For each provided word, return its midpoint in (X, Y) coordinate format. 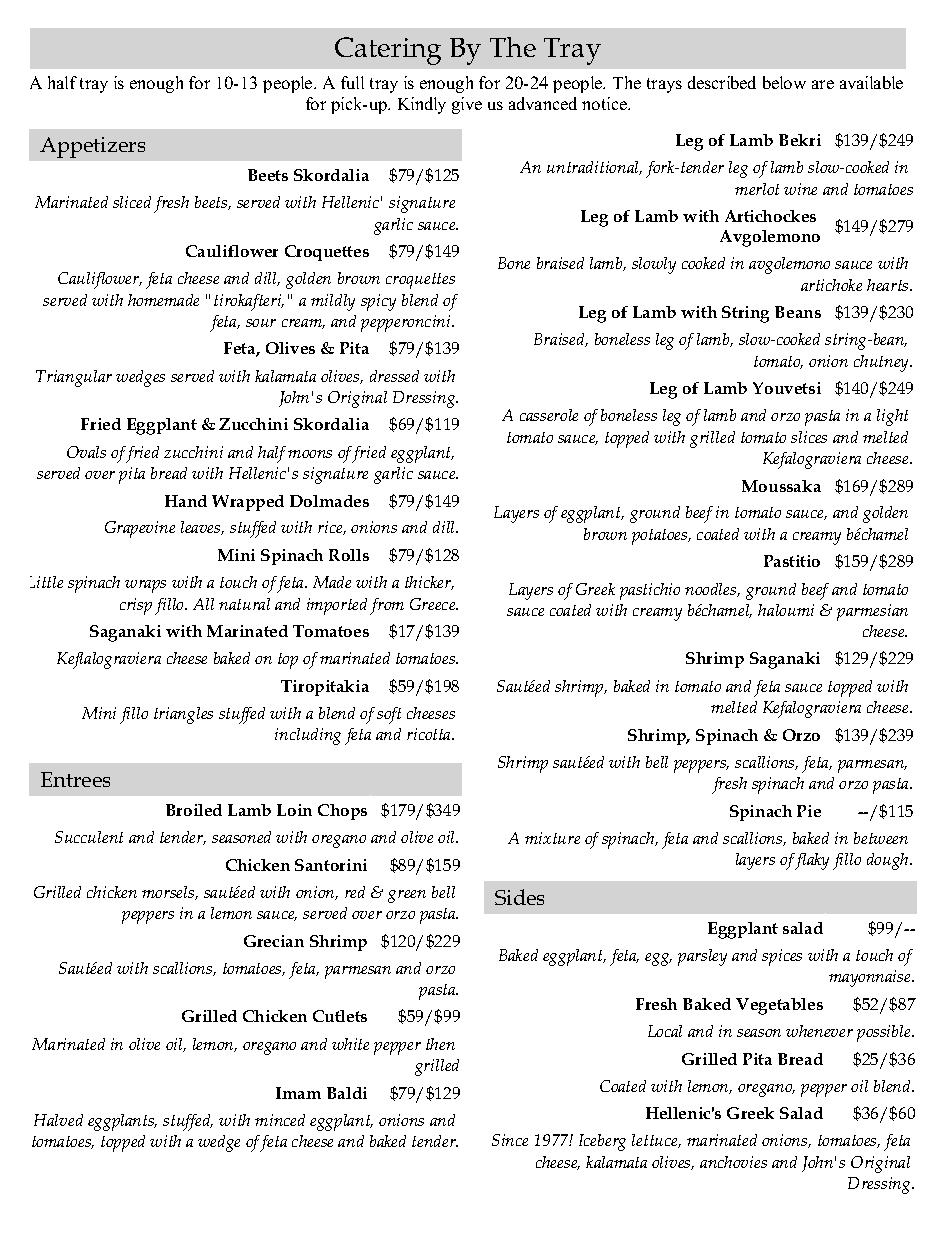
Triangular (74, 378)
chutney (883, 363)
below (784, 82)
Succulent (89, 837)
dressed (394, 376)
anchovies (733, 1162)
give (467, 105)
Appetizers (92, 147)
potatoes (661, 537)
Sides (519, 897)
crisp (136, 606)
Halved (58, 1120)
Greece (434, 604)
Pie (809, 811)
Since (510, 1140)
